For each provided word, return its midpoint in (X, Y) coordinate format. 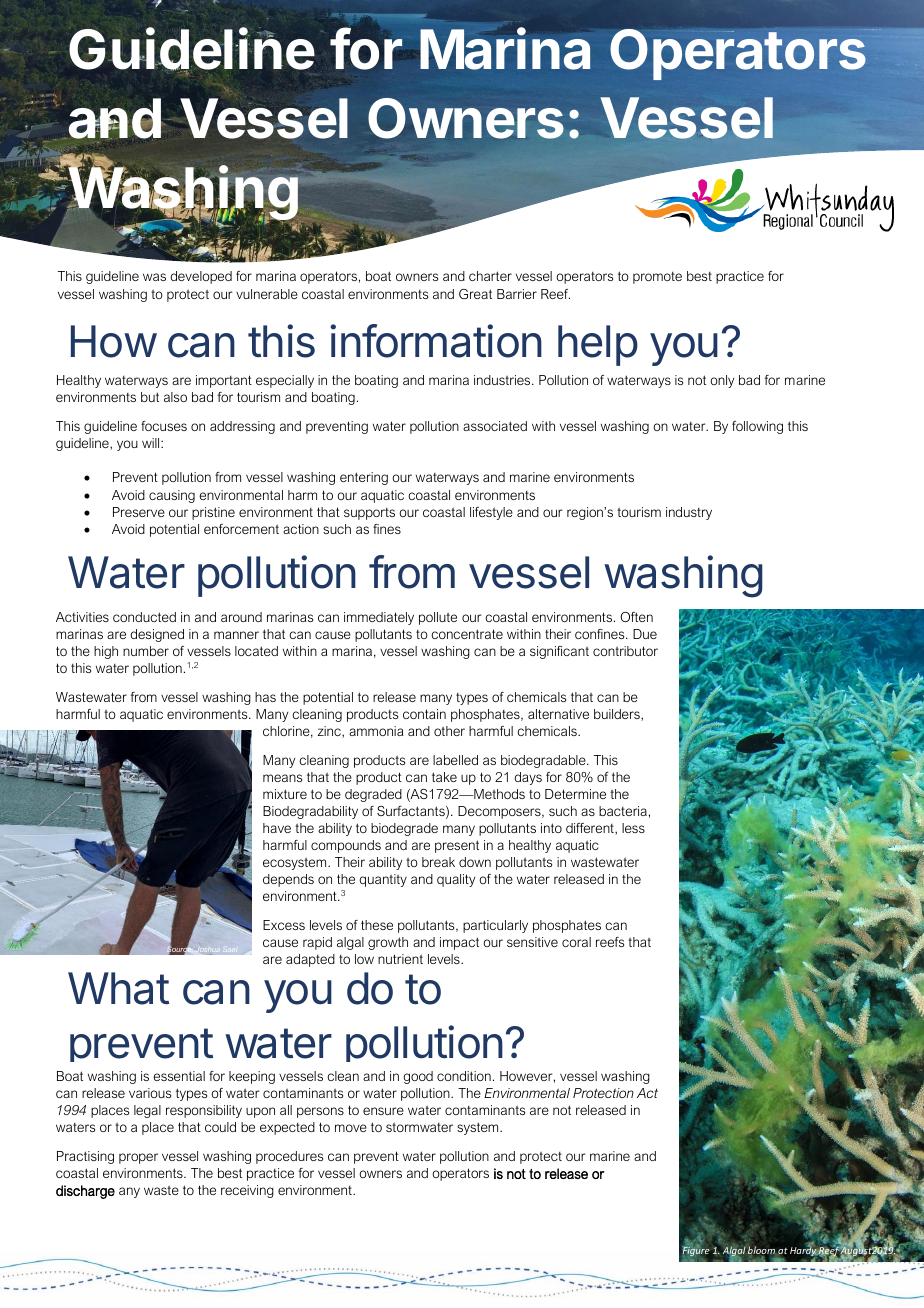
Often (636, 617)
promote (657, 278)
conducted (144, 617)
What (118, 988)
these (377, 925)
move (351, 1128)
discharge (85, 1192)
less (633, 828)
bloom (761, 1250)
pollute (438, 618)
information (436, 341)
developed (201, 277)
